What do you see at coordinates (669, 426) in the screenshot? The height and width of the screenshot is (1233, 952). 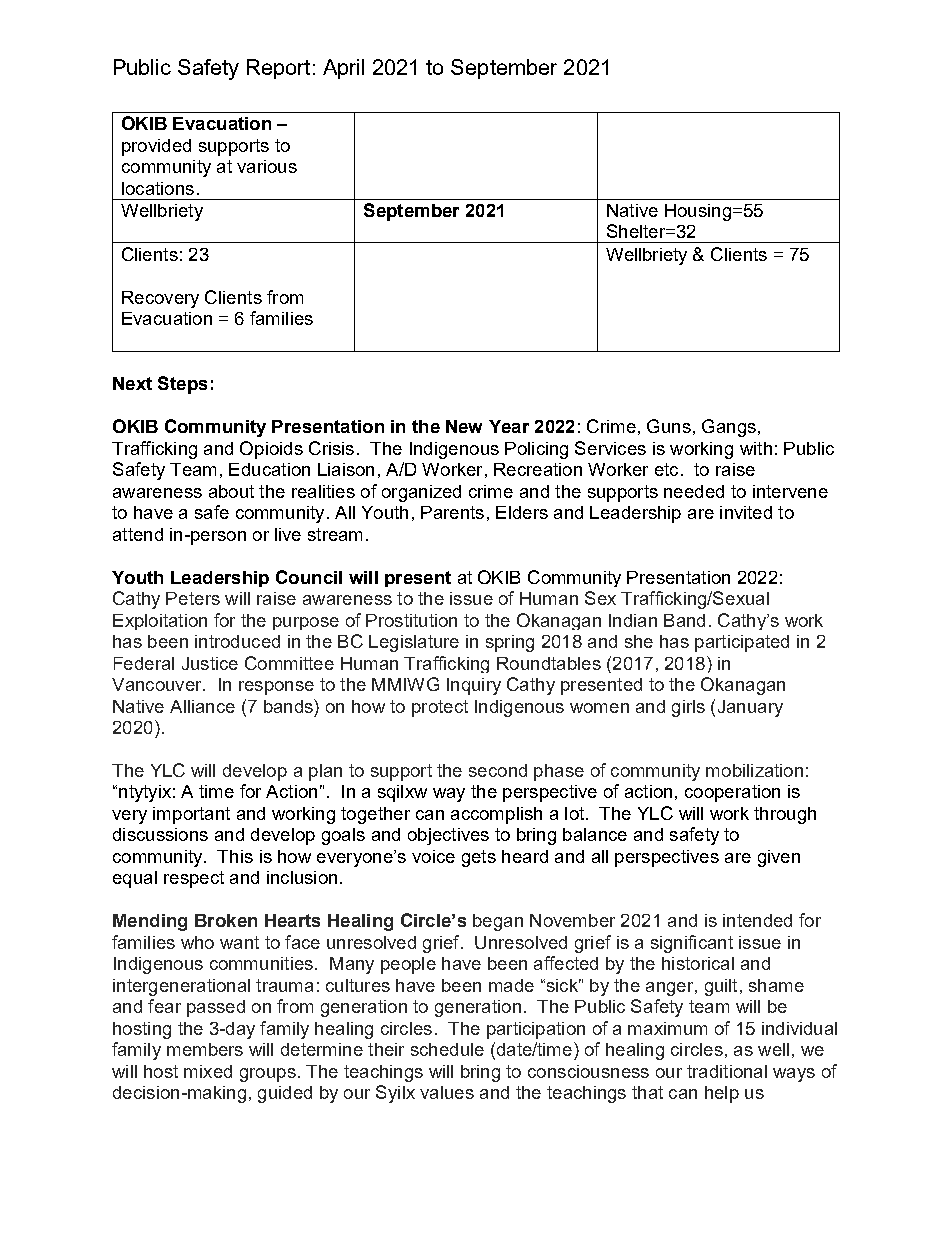 I see `Guns` at bounding box center [669, 426].
